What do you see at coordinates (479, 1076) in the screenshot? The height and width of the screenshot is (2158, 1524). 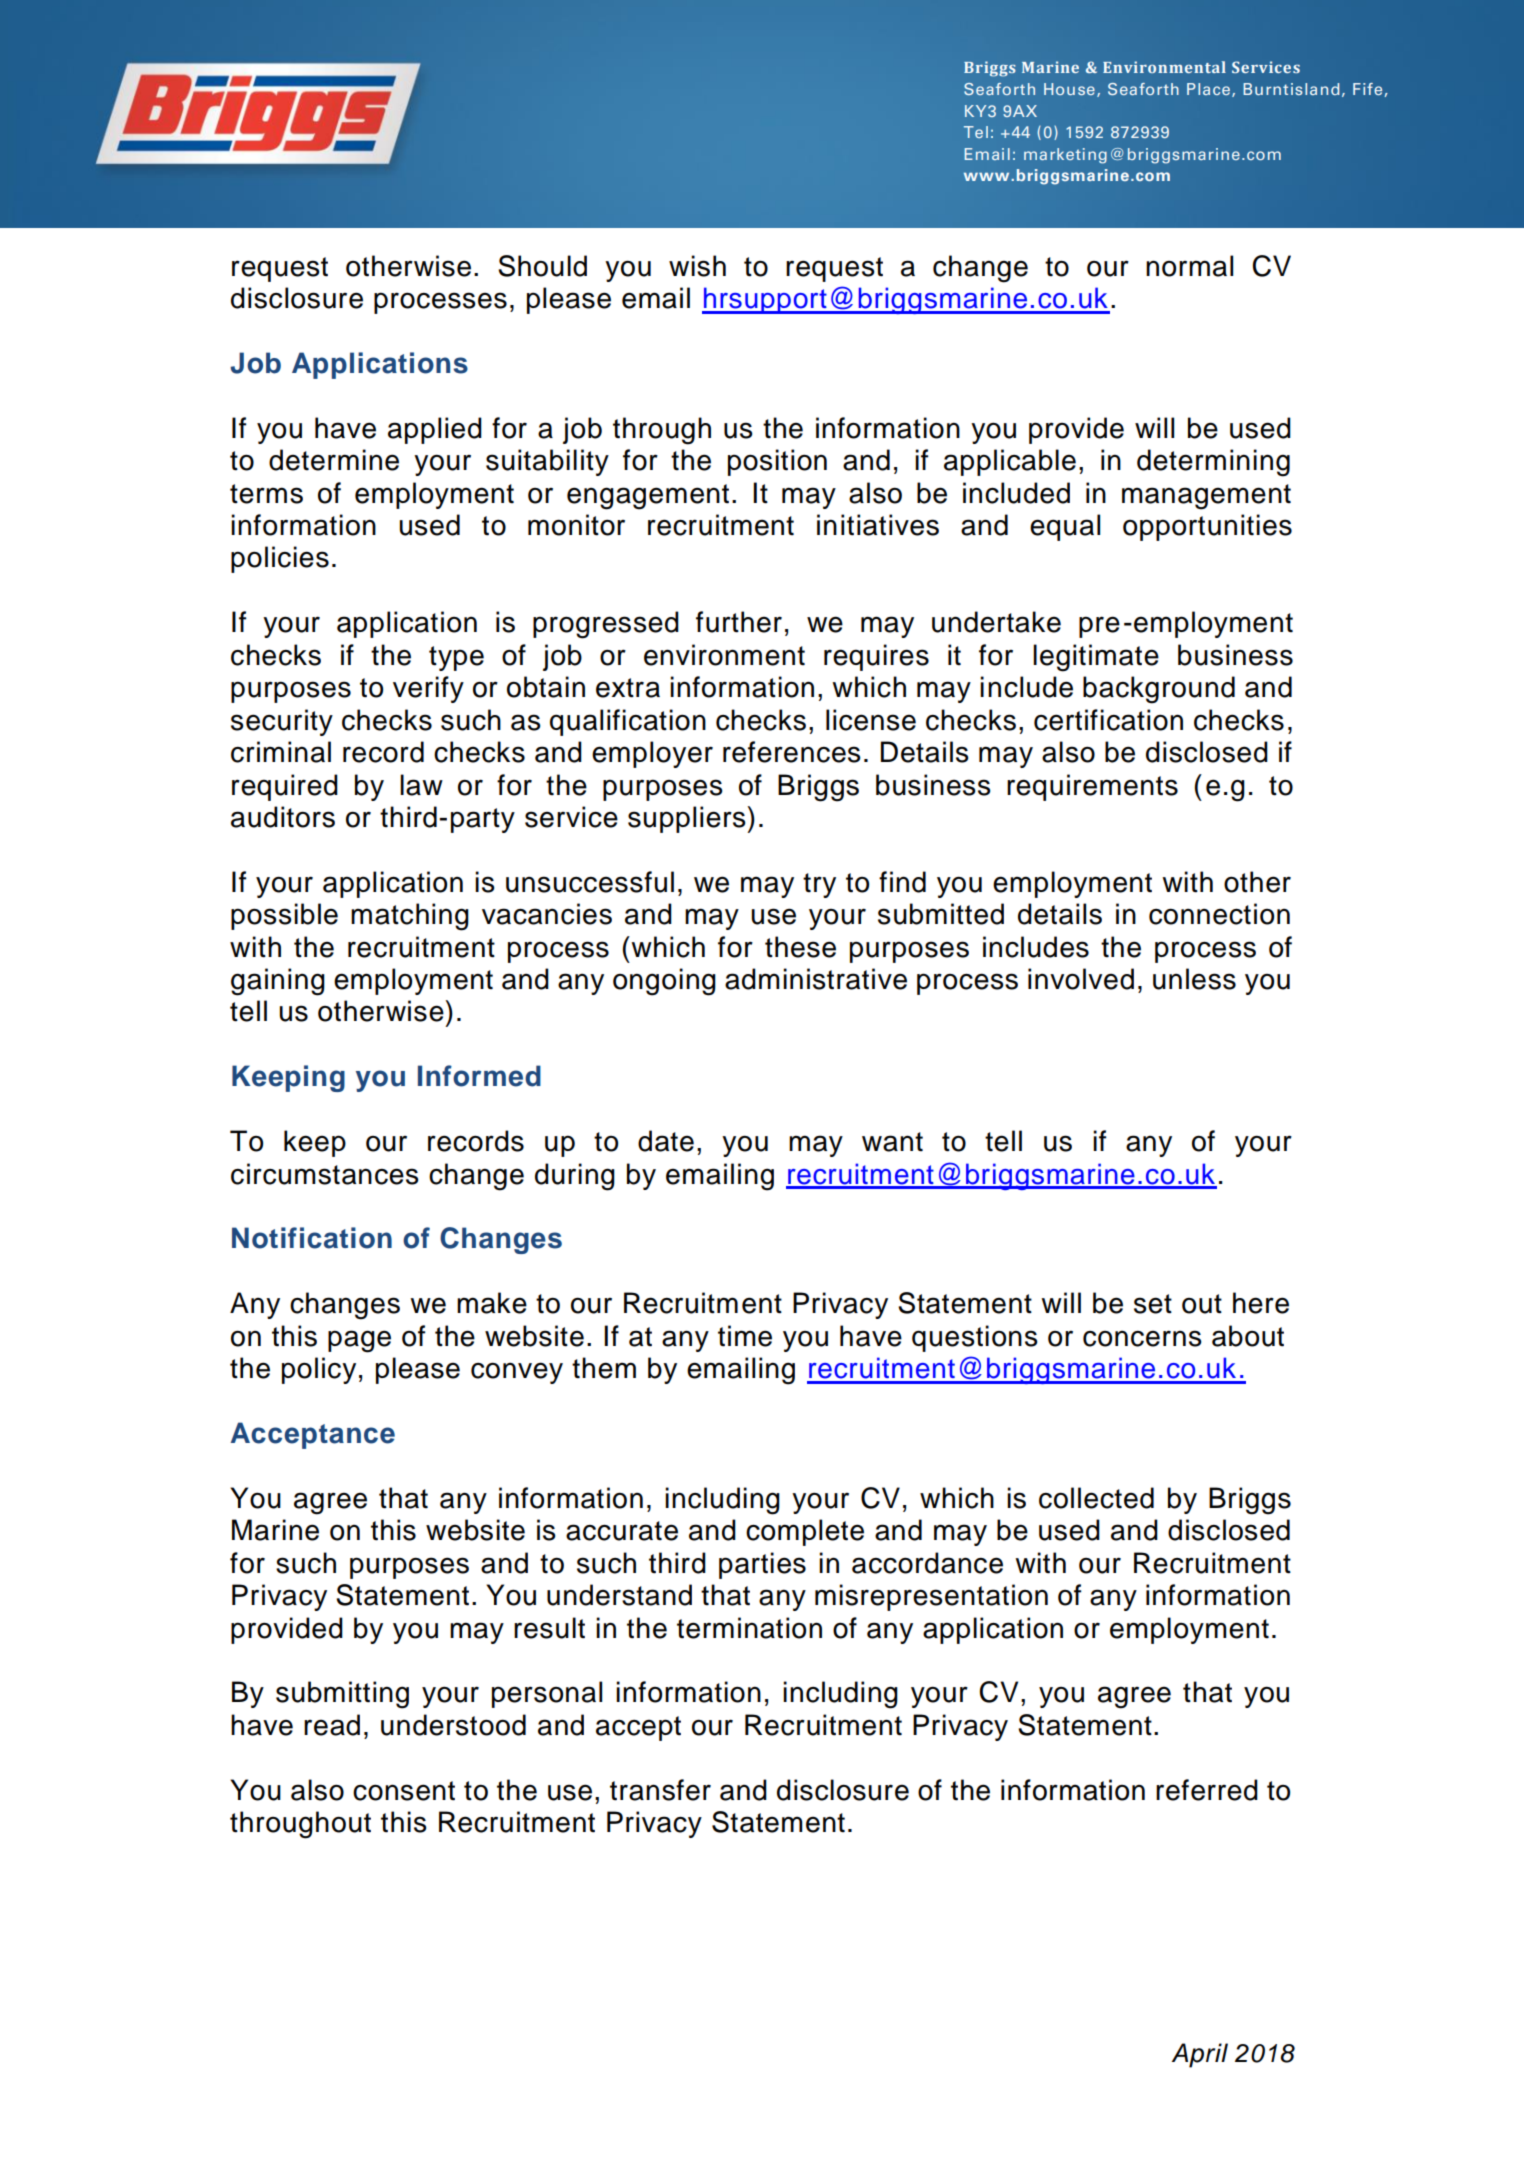 I see `Informed` at bounding box center [479, 1076].
